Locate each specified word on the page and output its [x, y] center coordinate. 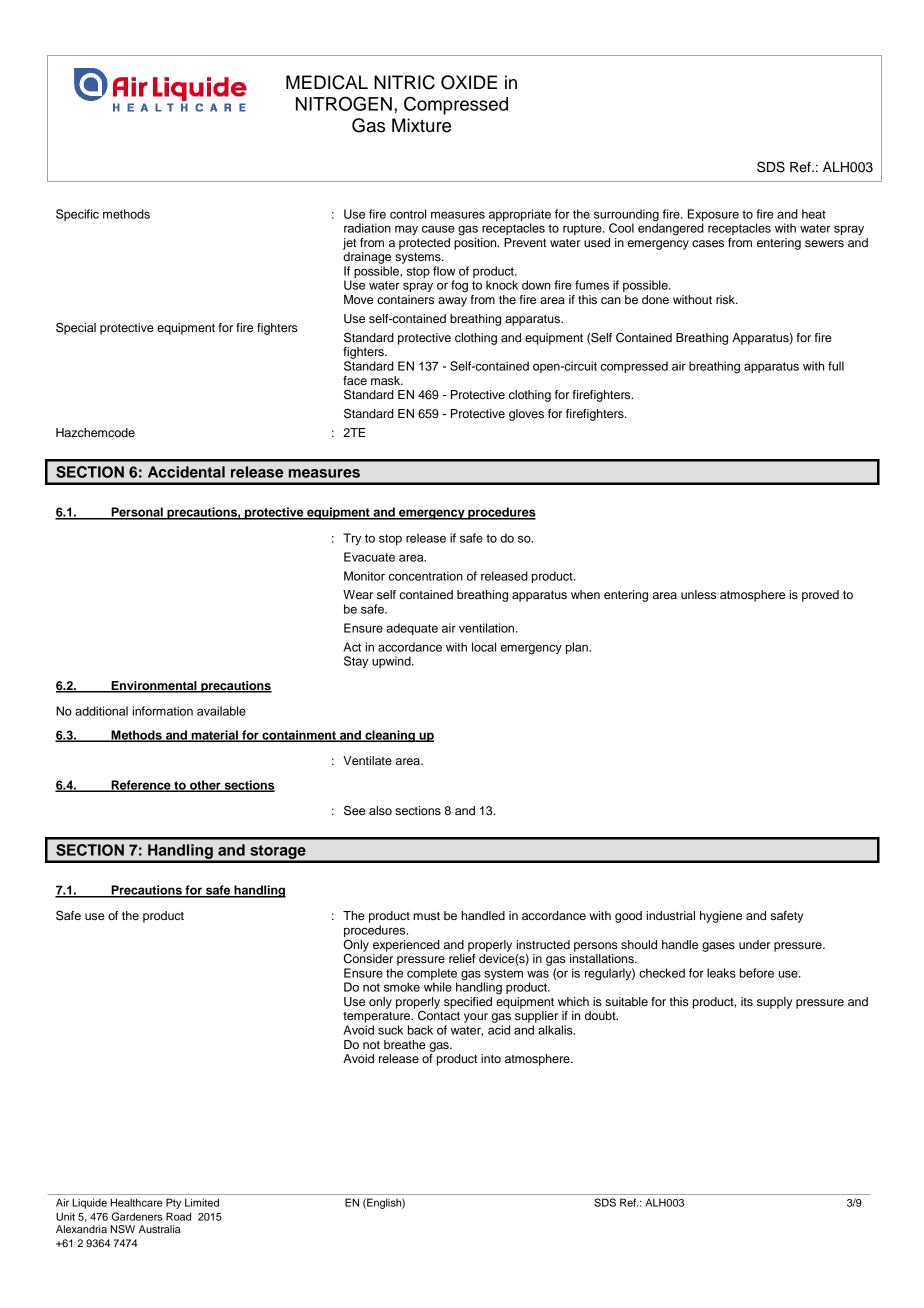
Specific [77, 215]
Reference [141, 786]
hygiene [721, 917]
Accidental [186, 472]
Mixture [421, 125]
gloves [526, 415]
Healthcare [136, 1202]
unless [698, 594]
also [380, 810]
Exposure [713, 215]
